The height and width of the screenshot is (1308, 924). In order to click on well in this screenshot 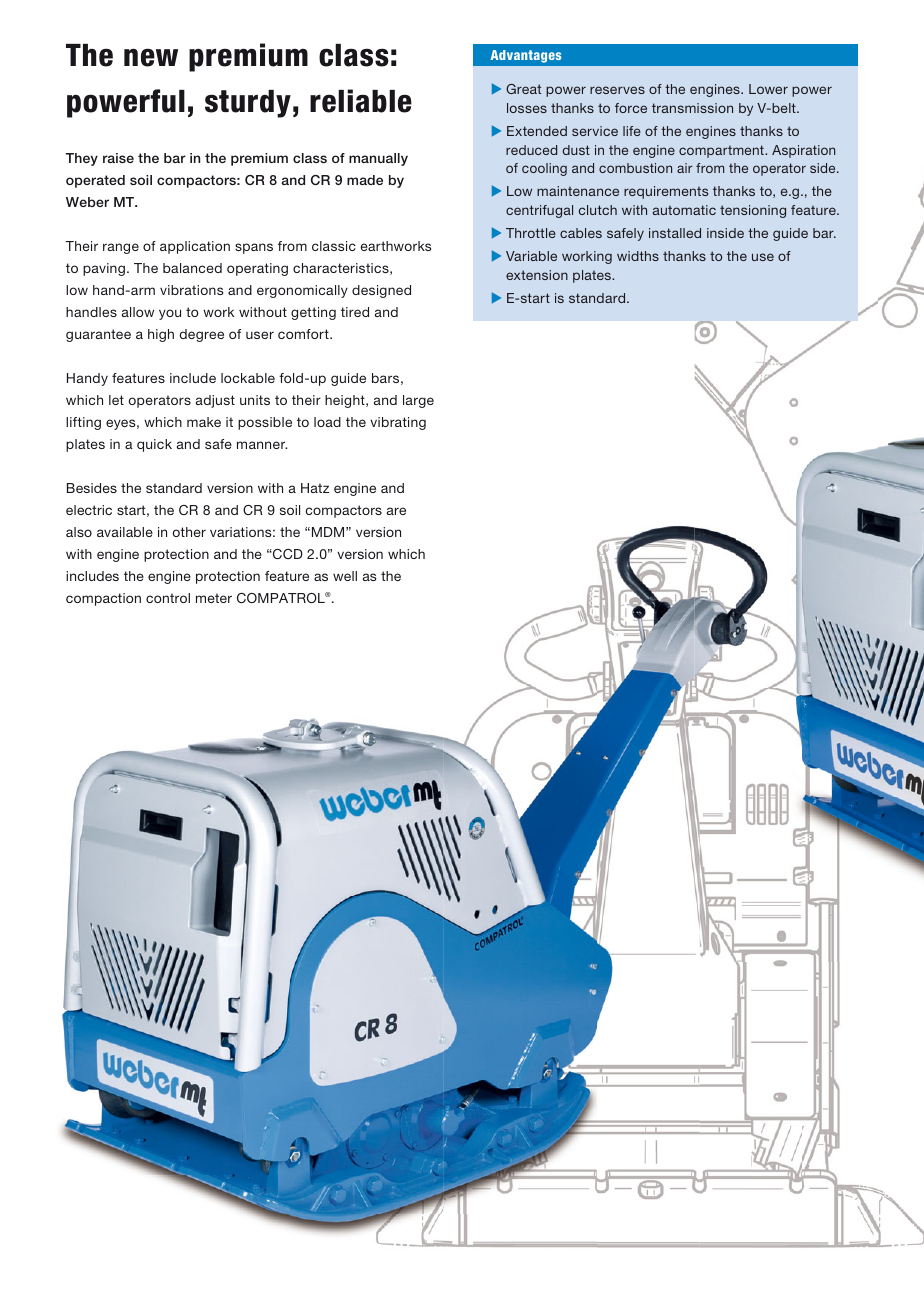, I will do `click(345, 576)`.
